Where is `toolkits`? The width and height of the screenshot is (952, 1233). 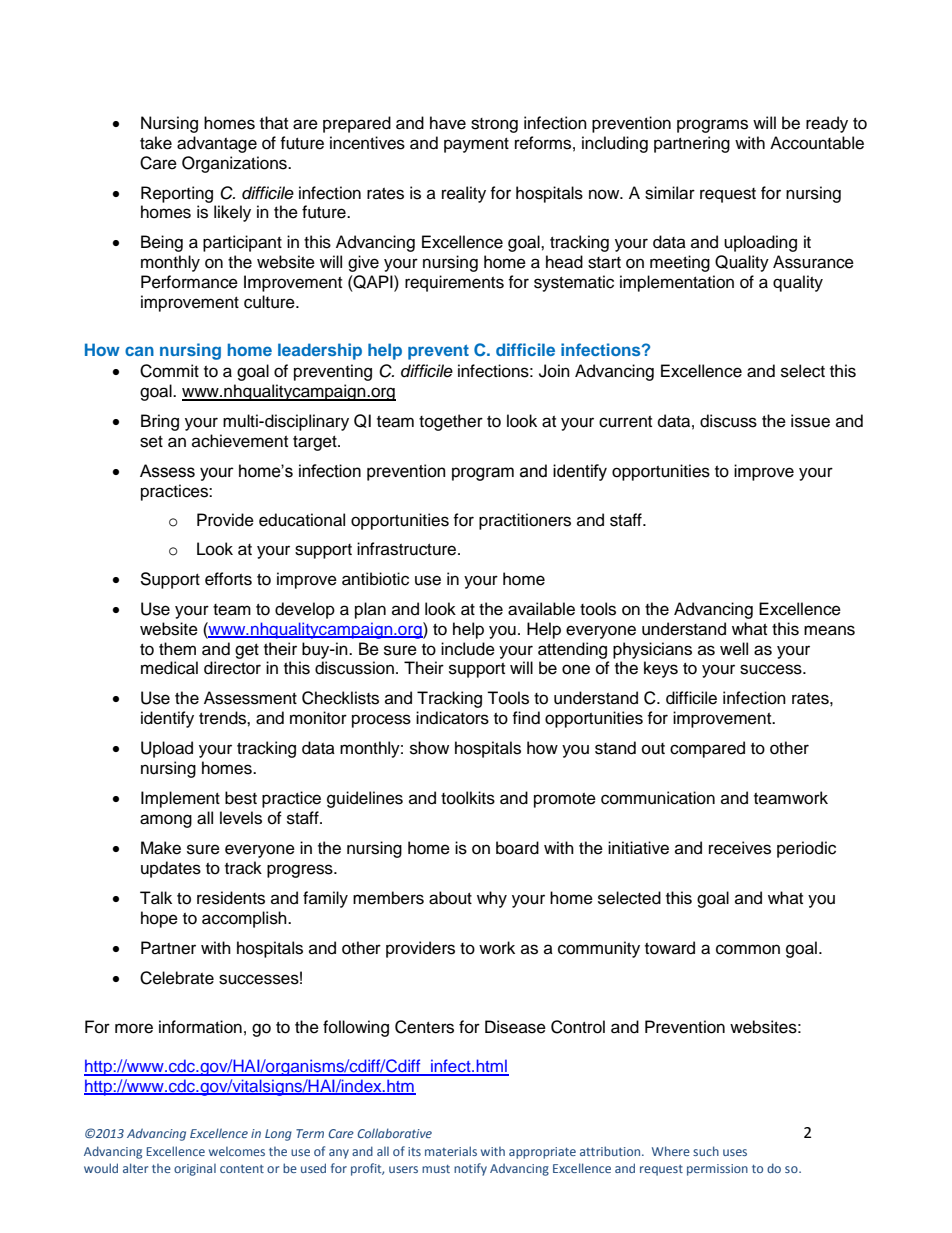
toolkits is located at coordinates (468, 798).
